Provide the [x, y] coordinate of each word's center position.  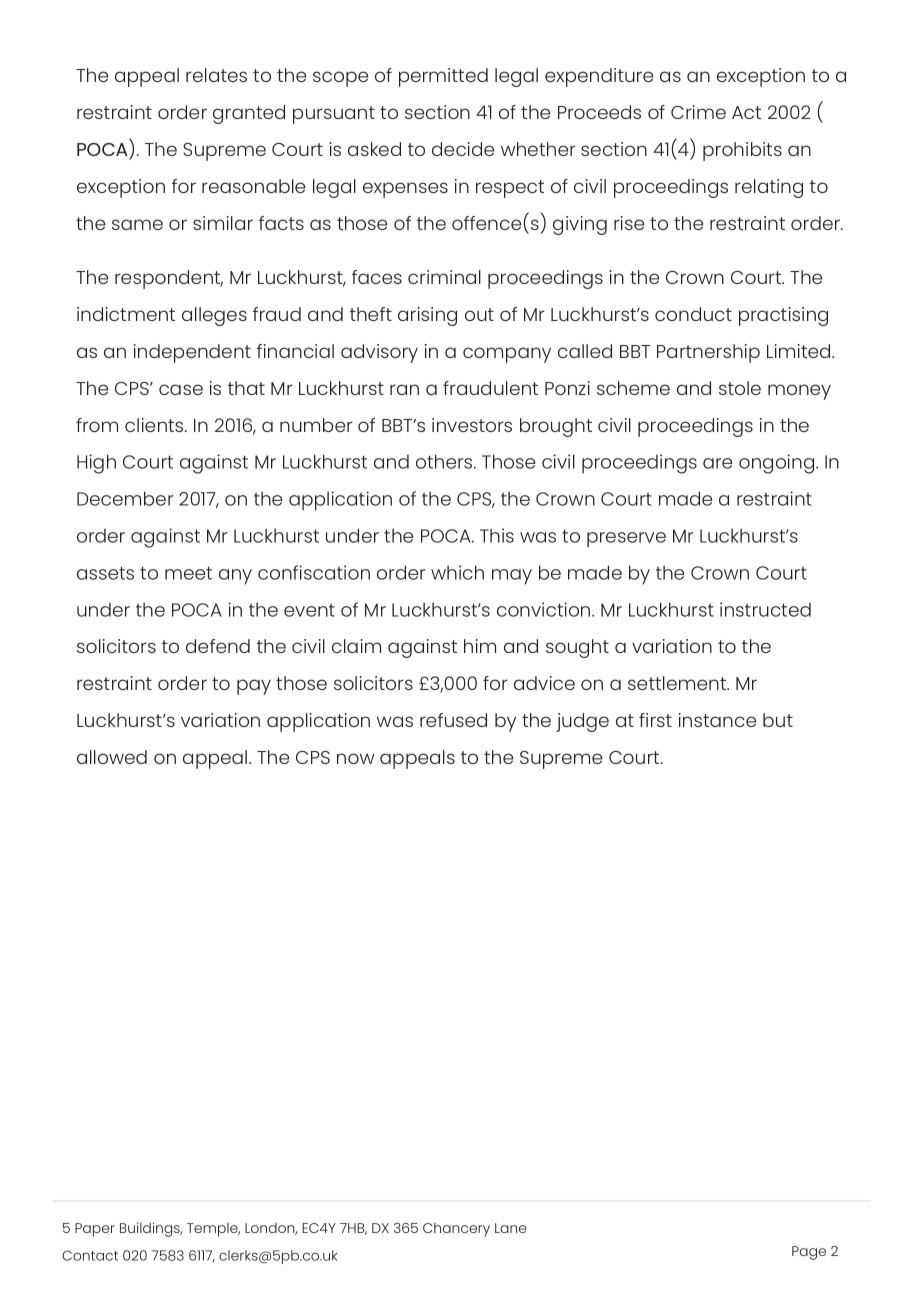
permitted [443, 77]
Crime [698, 112]
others [445, 461]
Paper [95, 1230]
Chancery [456, 1230]
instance [717, 720]
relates [216, 75]
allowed [112, 757]
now [355, 758]
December [125, 498]
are [717, 463]
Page [809, 1253]
